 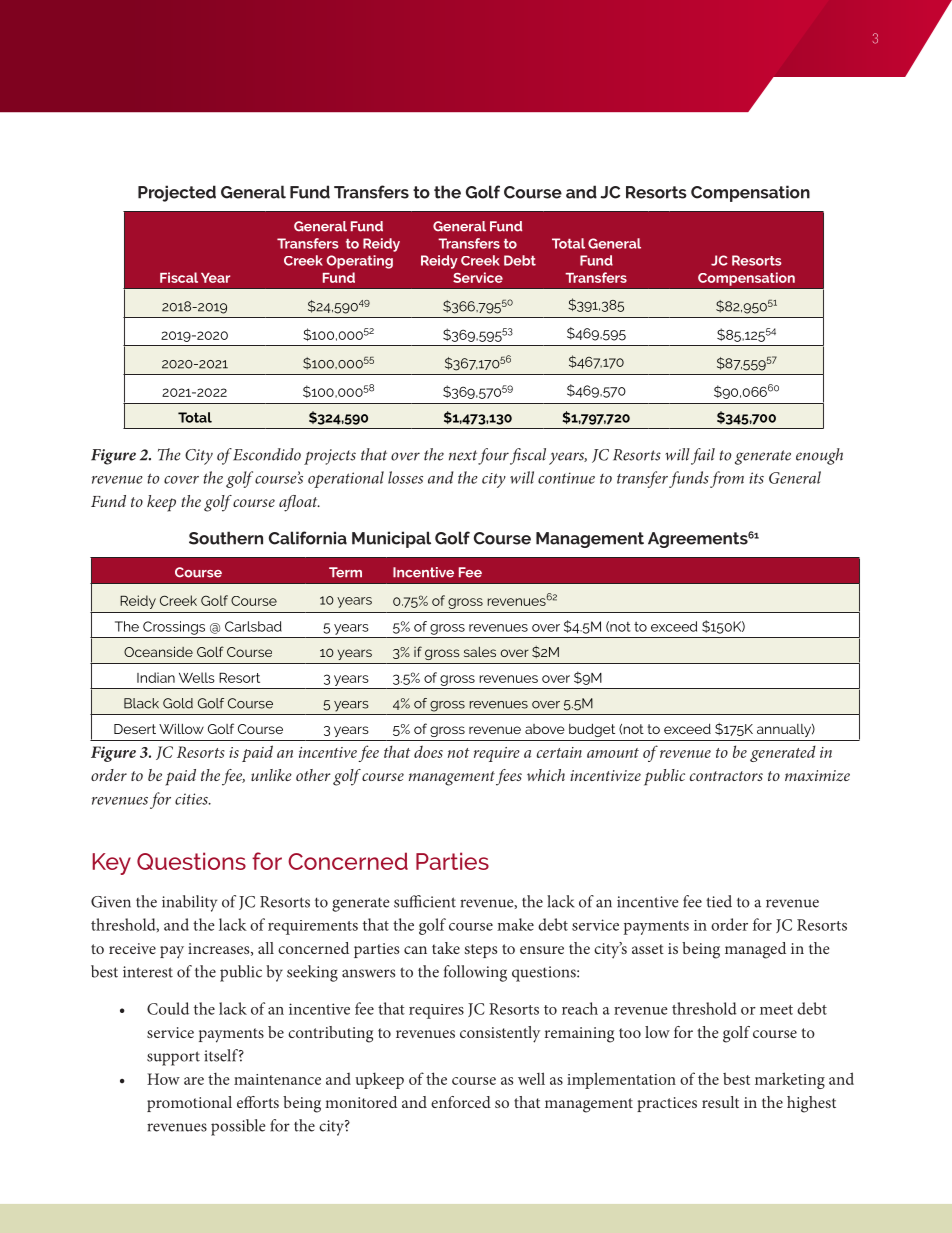 What do you see at coordinates (428, 751) in the page?
I see `does` at bounding box center [428, 751].
